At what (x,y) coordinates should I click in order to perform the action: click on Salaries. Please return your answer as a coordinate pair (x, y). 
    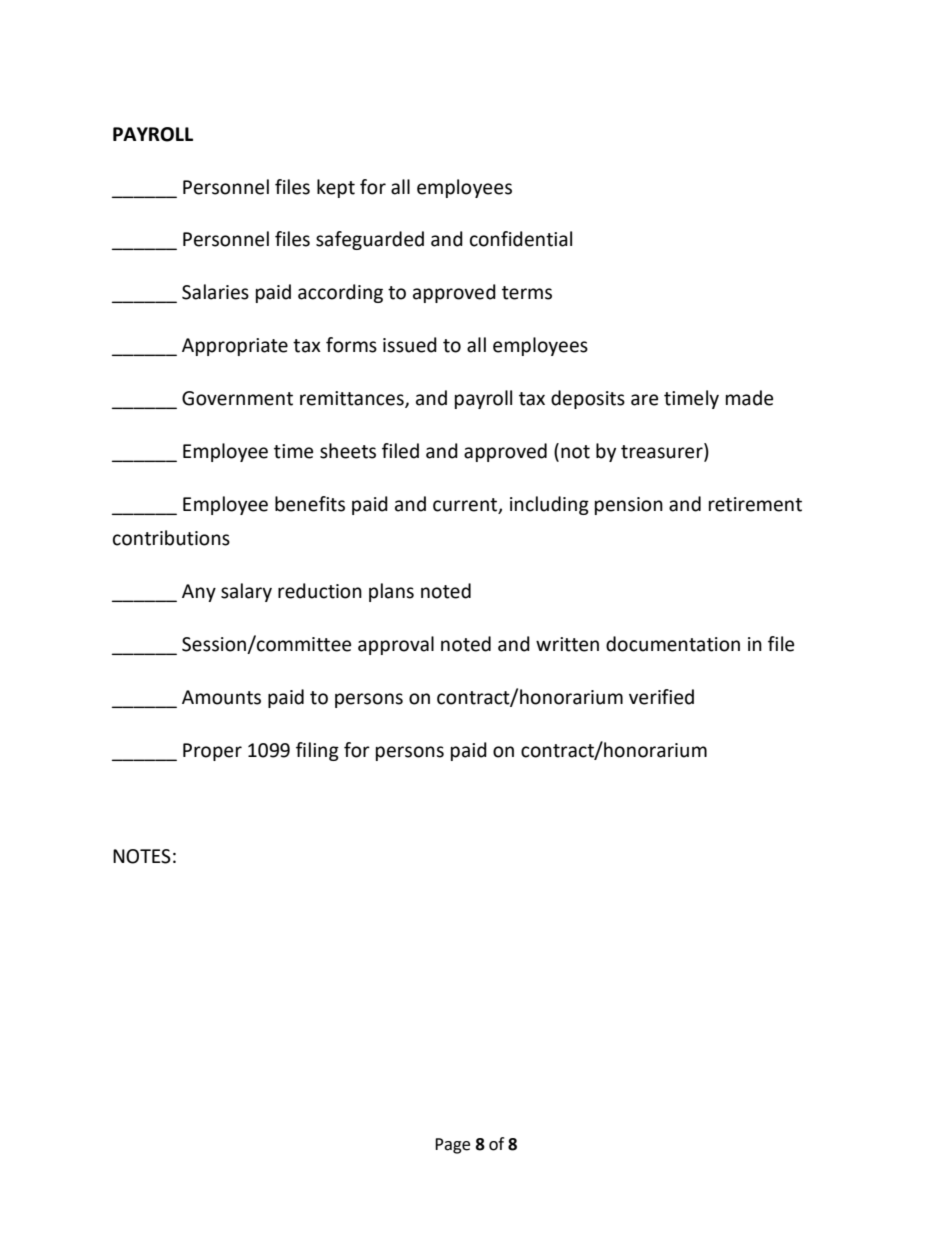
    Looking at the image, I should click on (215, 292).
